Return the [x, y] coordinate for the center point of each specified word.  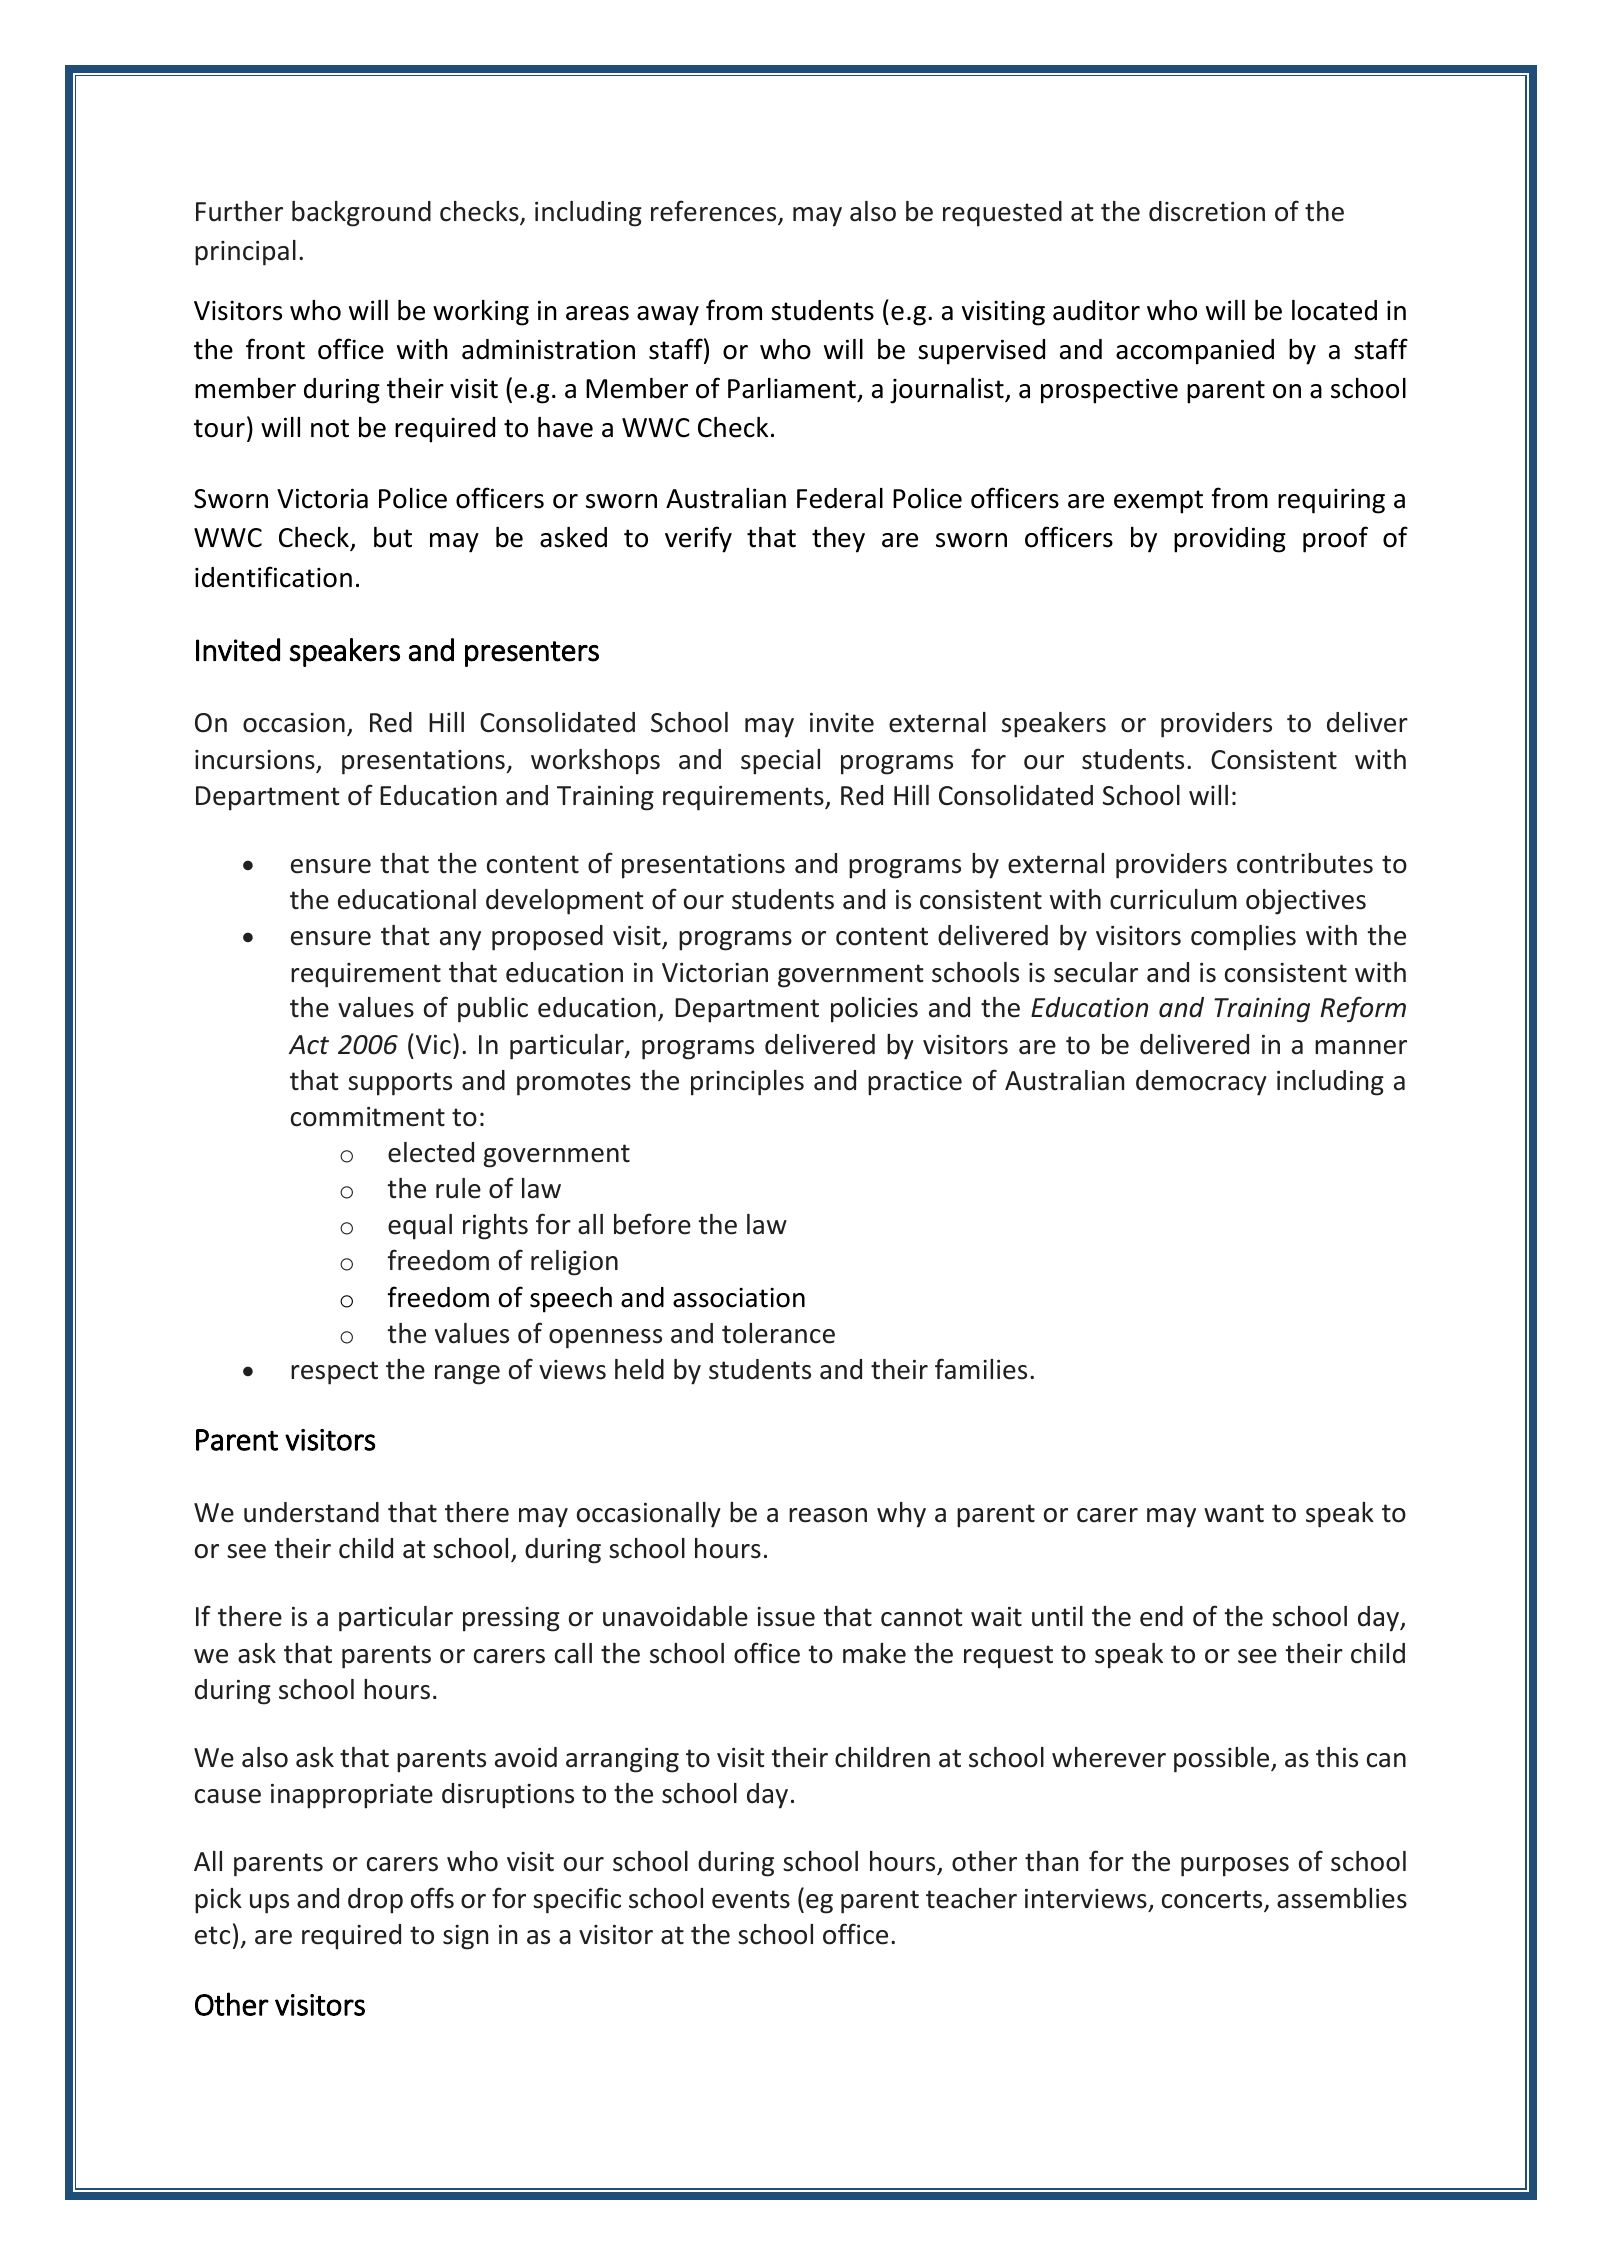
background [361, 214]
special [780, 762]
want [1234, 1513]
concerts [1213, 1900]
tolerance [778, 1333]
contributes [1305, 863]
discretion [1207, 211]
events [751, 1899]
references [715, 212]
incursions [256, 761]
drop [375, 1901]
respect [334, 1373]
